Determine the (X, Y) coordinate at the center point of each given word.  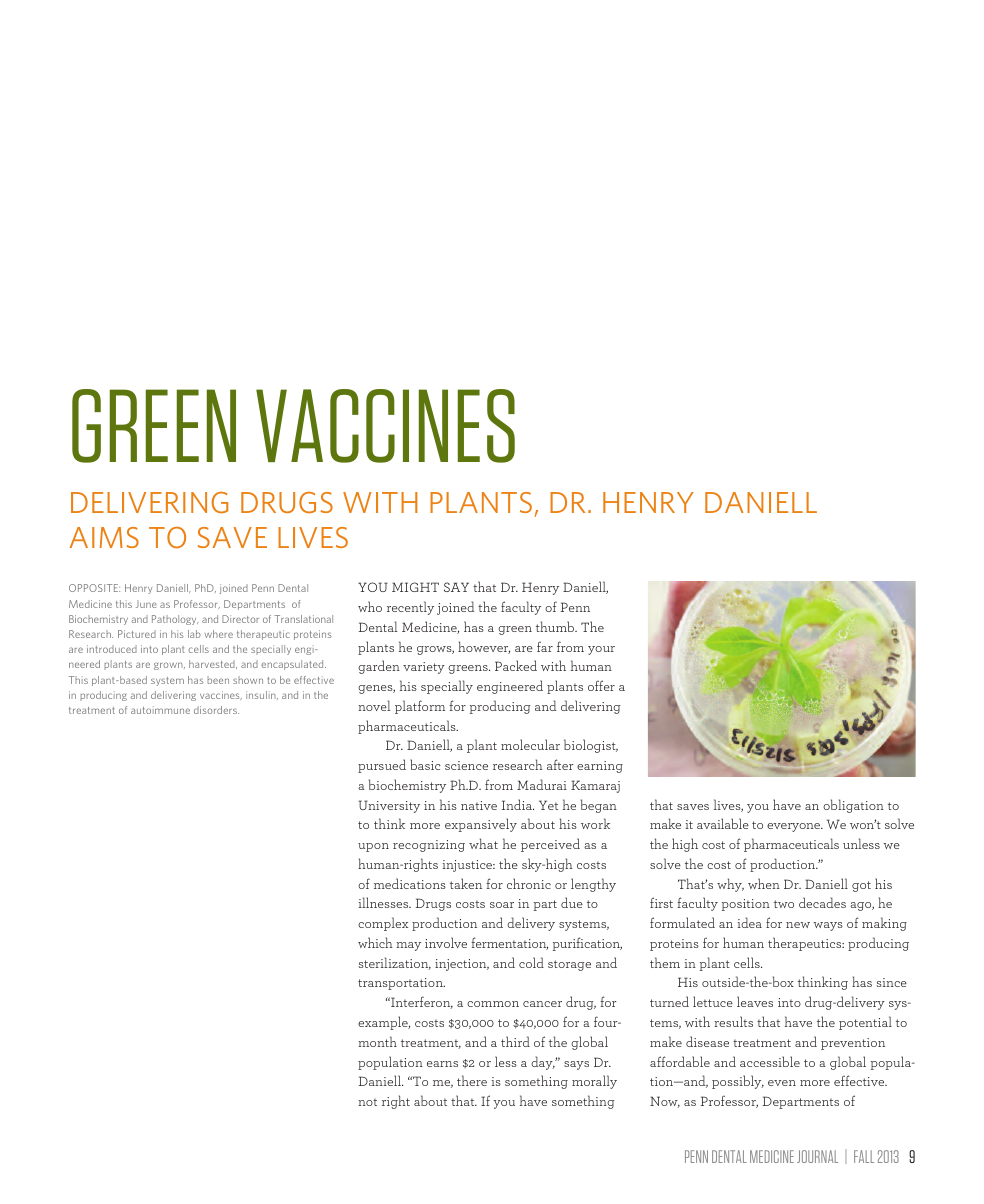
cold (531, 962)
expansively (481, 825)
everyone (795, 827)
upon (373, 847)
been (218, 680)
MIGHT (415, 587)
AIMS (104, 537)
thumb (556, 626)
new (798, 925)
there (472, 1080)
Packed (516, 665)
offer (601, 685)
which (375, 942)
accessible (770, 1061)
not (367, 1102)
